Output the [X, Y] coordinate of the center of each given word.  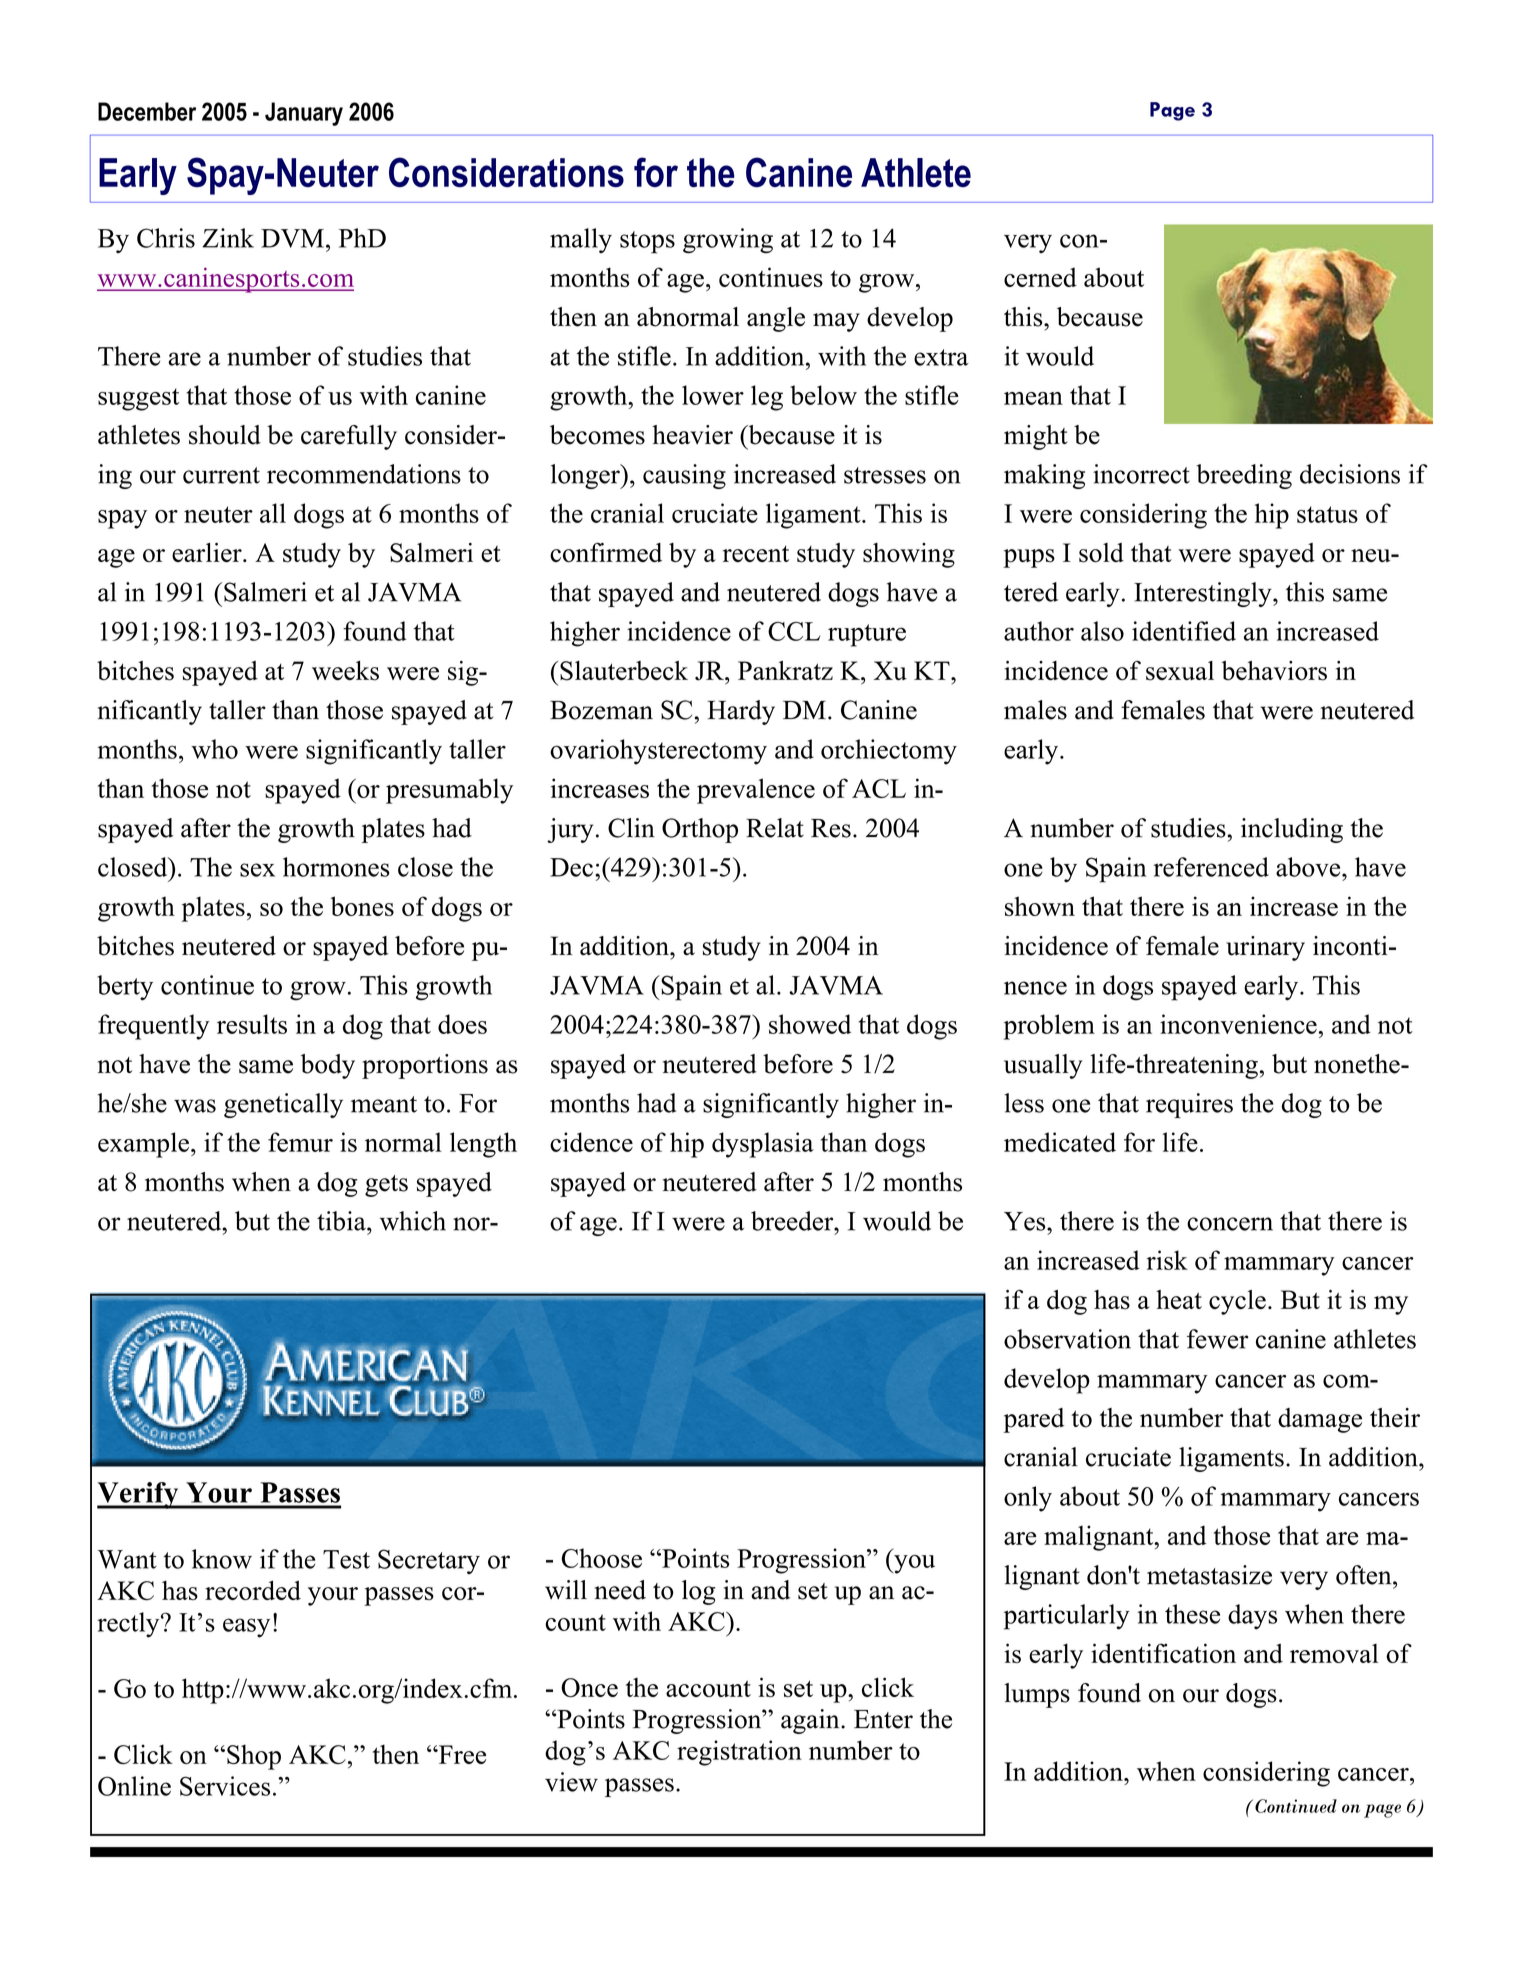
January [304, 114]
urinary [1265, 948]
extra [941, 357]
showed [810, 1024]
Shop [254, 1757]
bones [362, 906]
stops [647, 242]
